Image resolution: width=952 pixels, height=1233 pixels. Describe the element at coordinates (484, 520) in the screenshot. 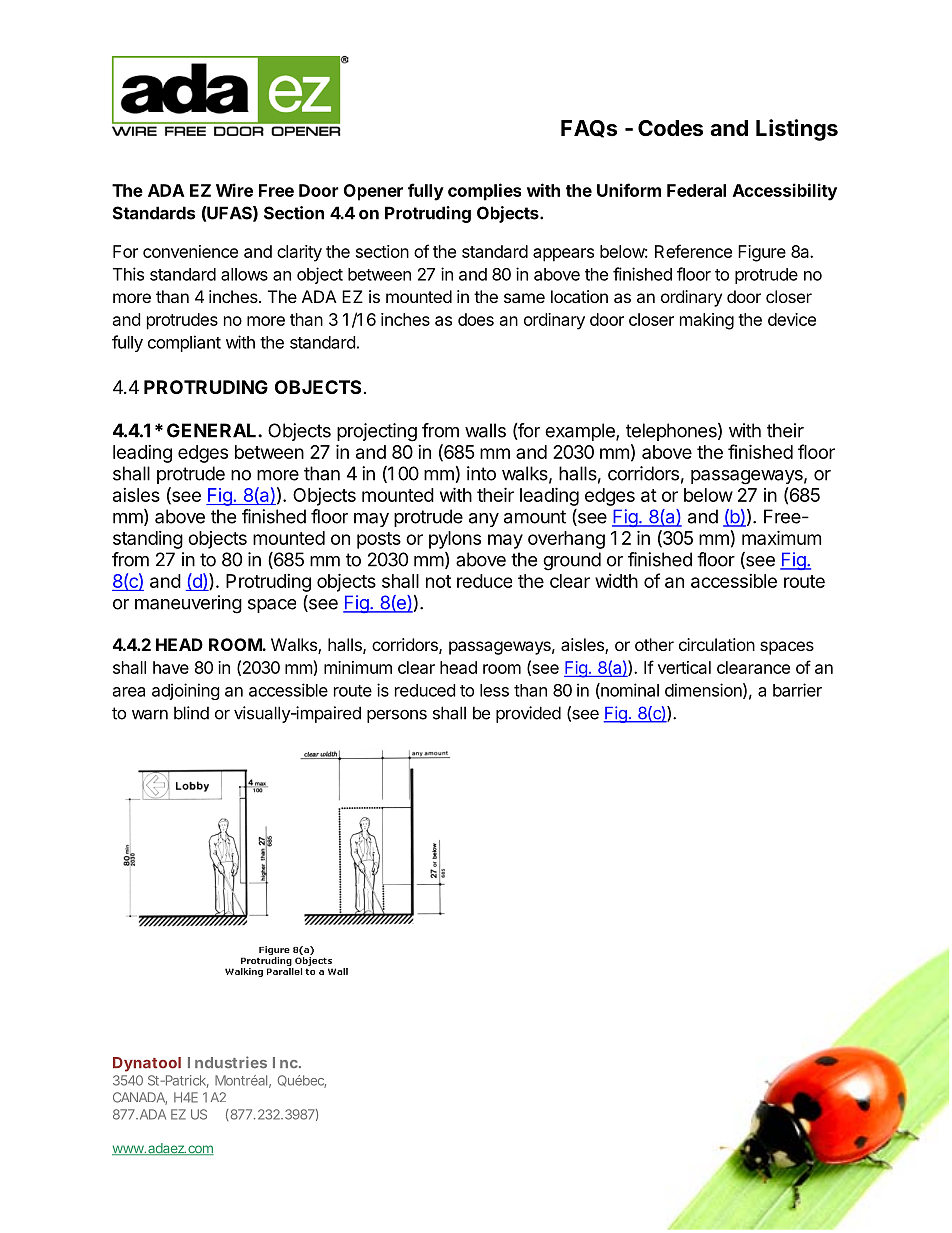

I see `any` at that location.
